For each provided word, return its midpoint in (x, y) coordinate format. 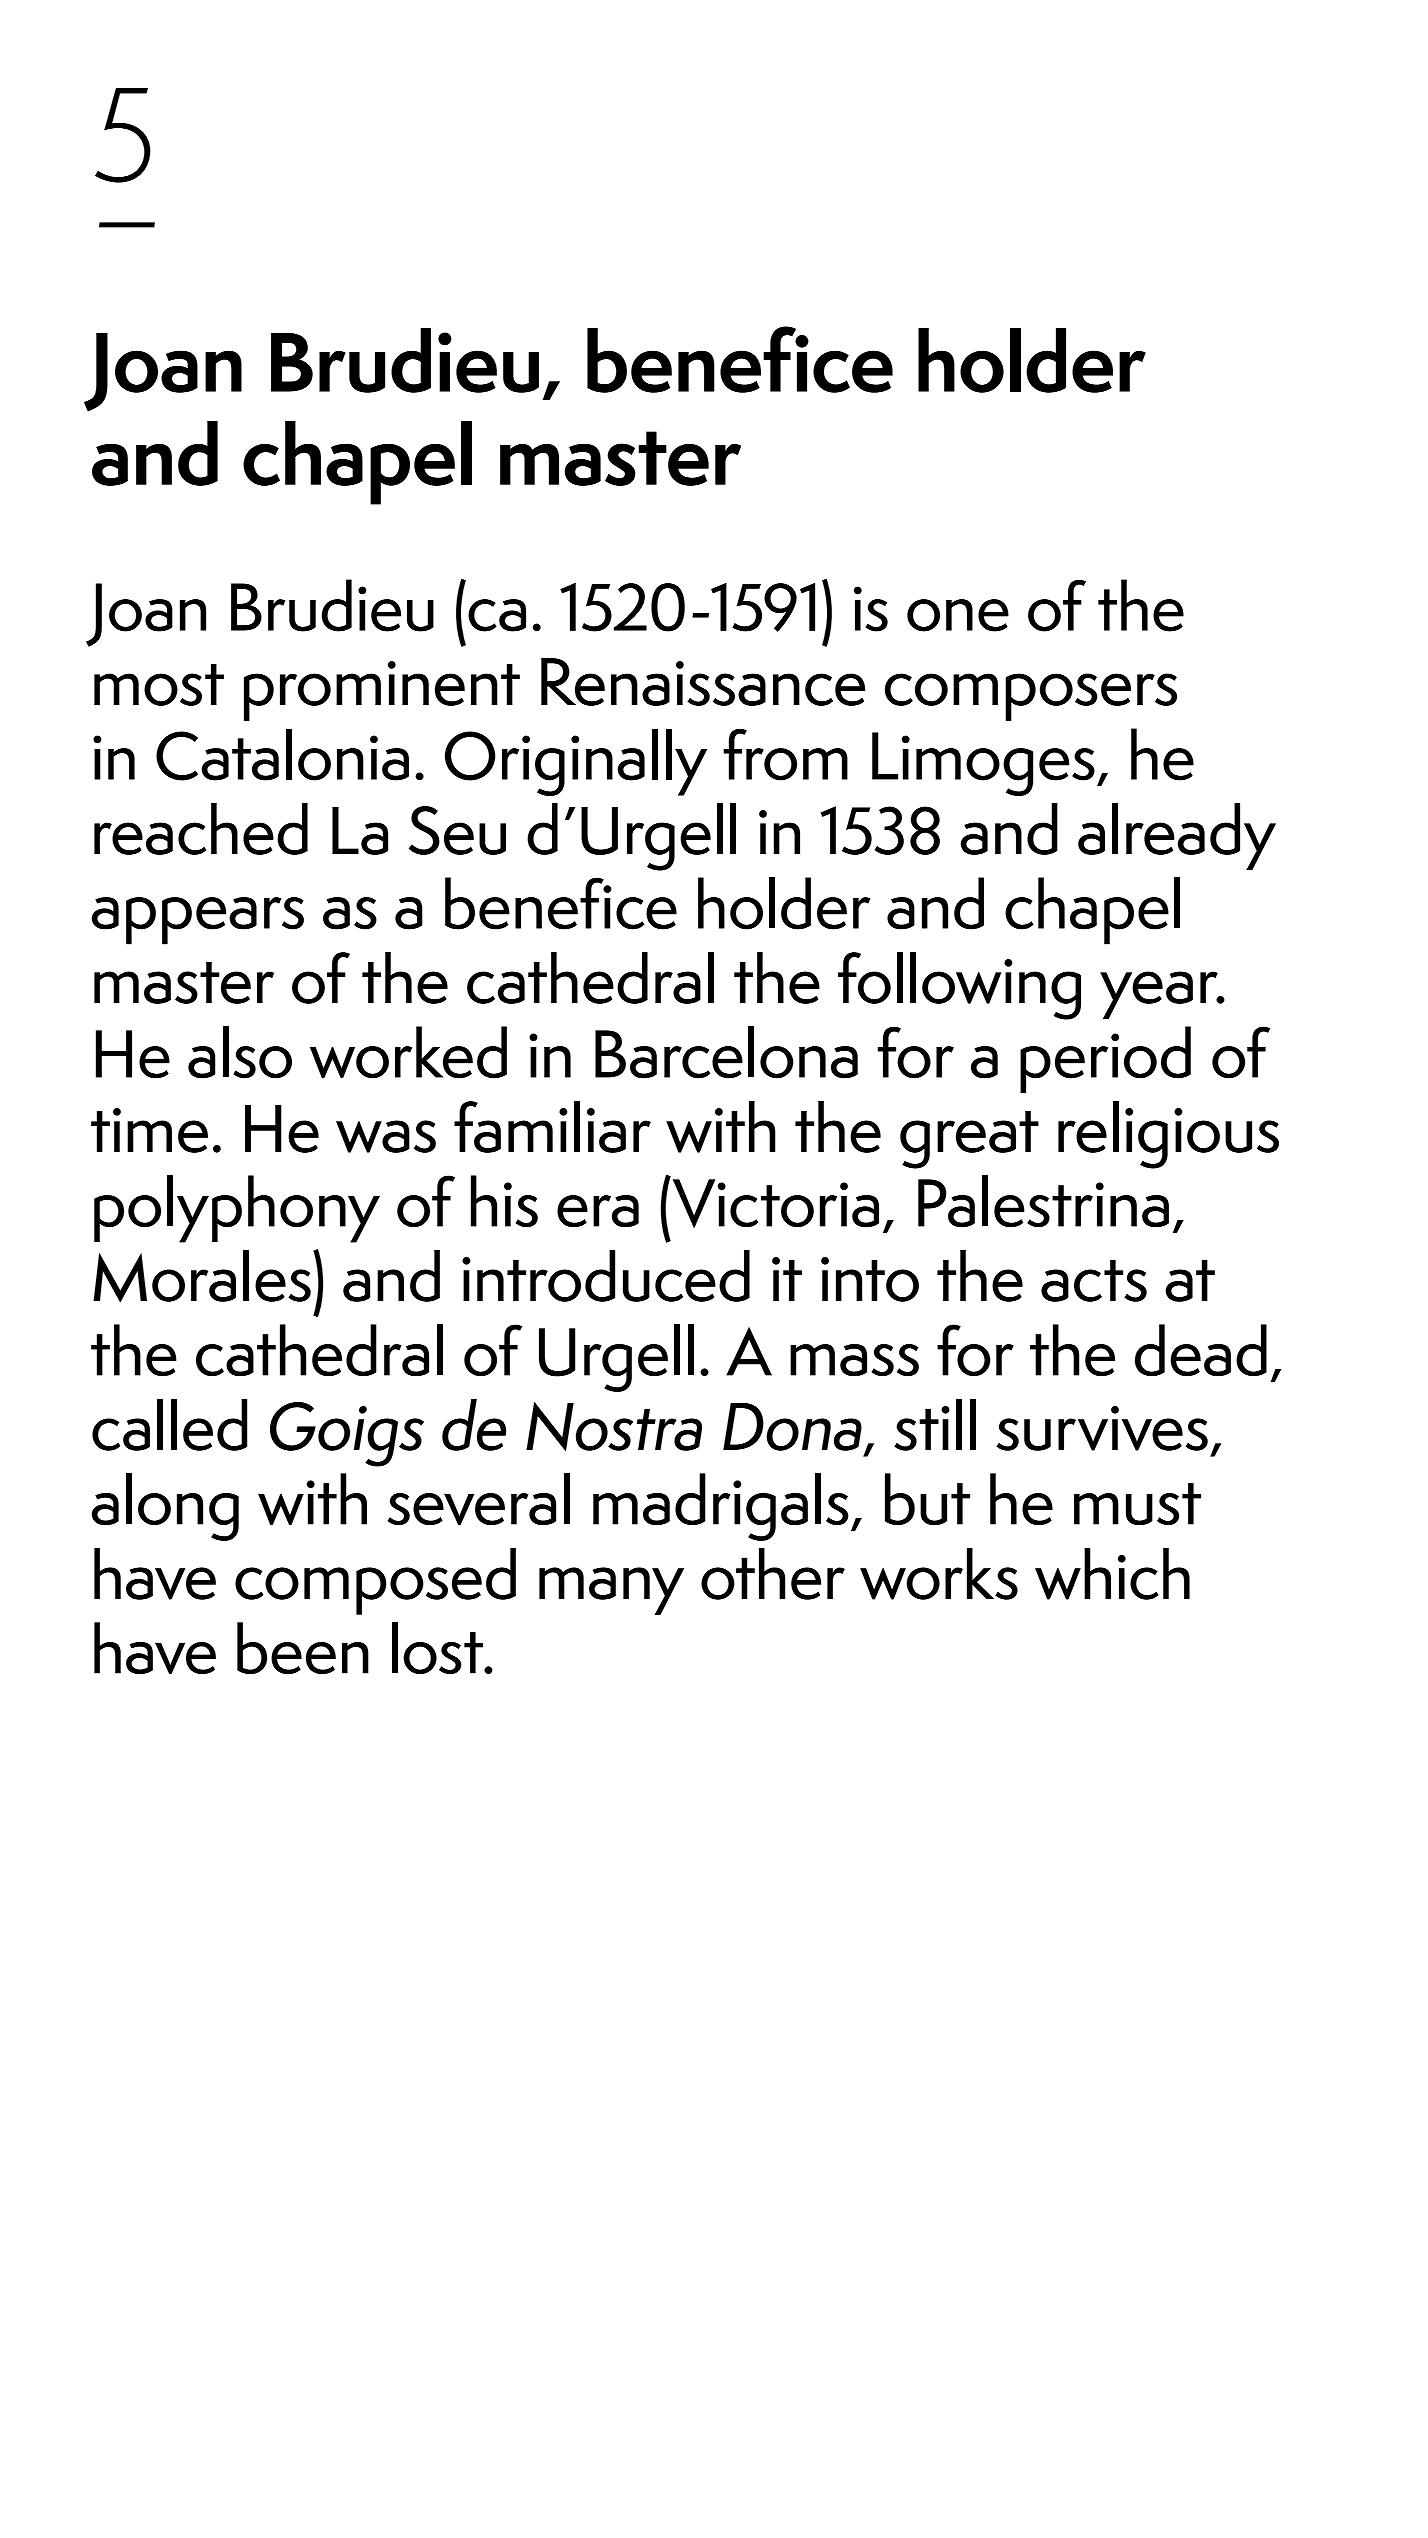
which (1112, 1574)
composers (1031, 697)
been (303, 1648)
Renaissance (703, 682)
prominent (382, 691)
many (611, 1591)
